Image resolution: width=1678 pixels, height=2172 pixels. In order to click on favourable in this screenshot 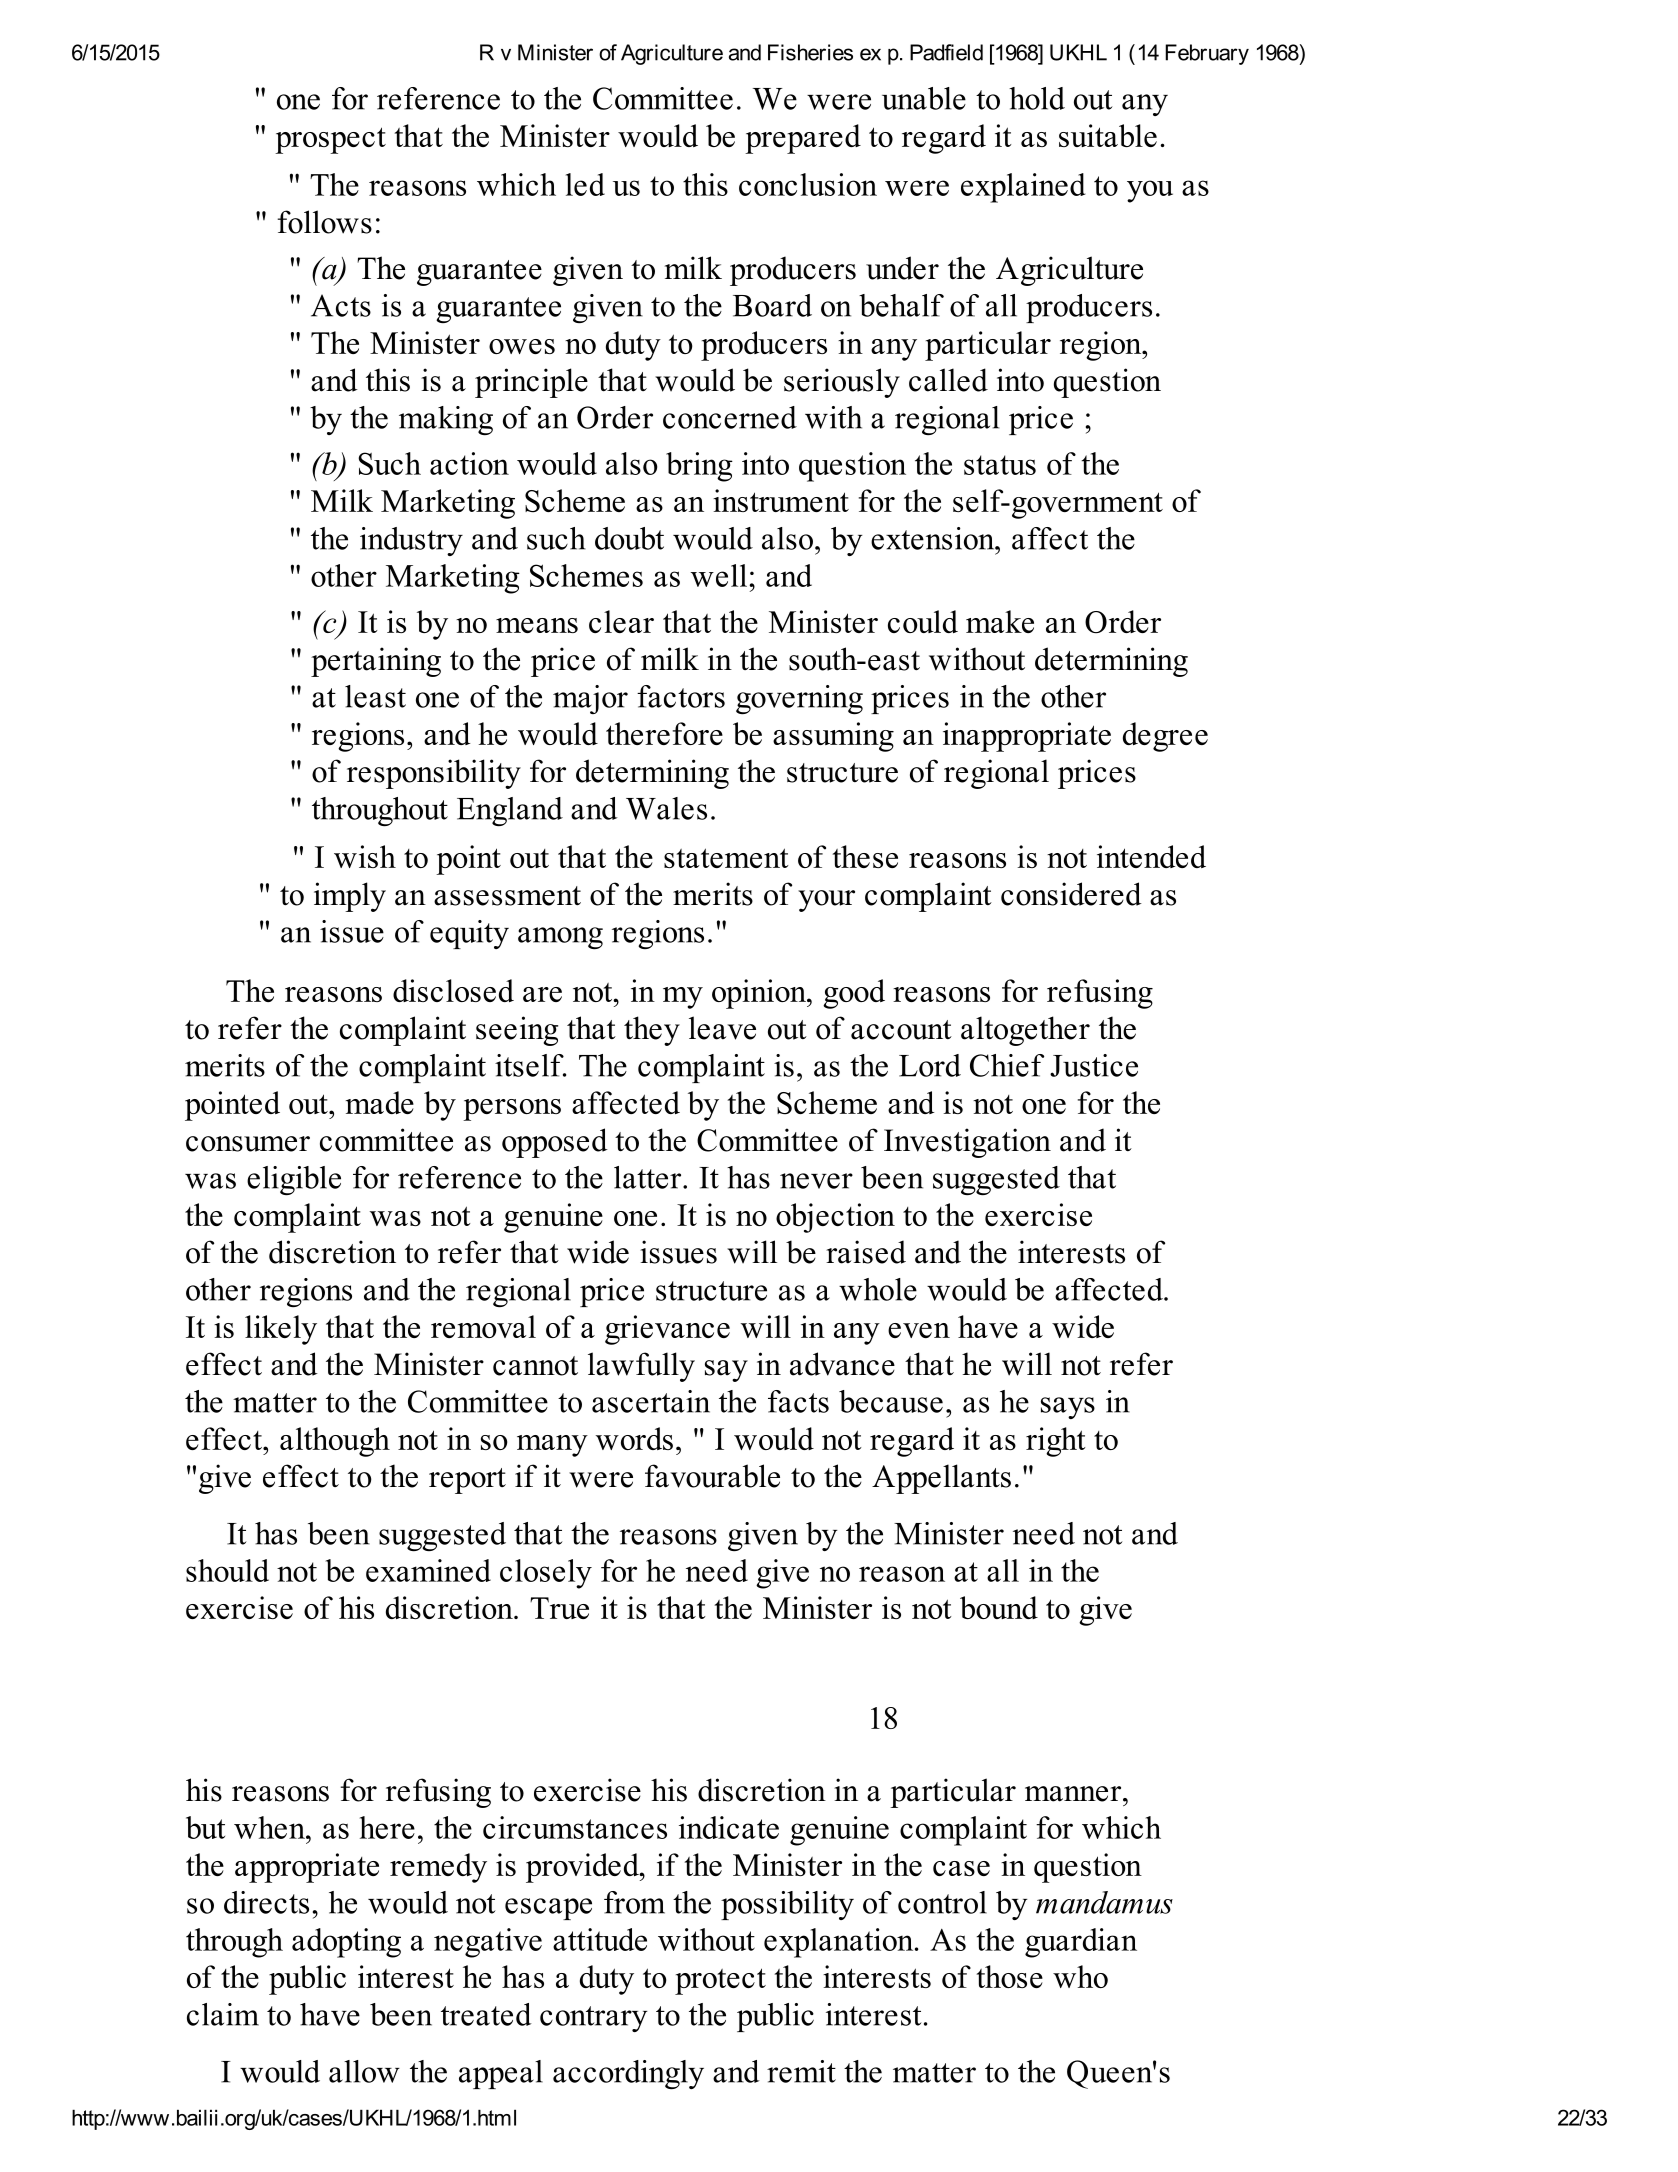, I will do `click(712, 1476)`.
